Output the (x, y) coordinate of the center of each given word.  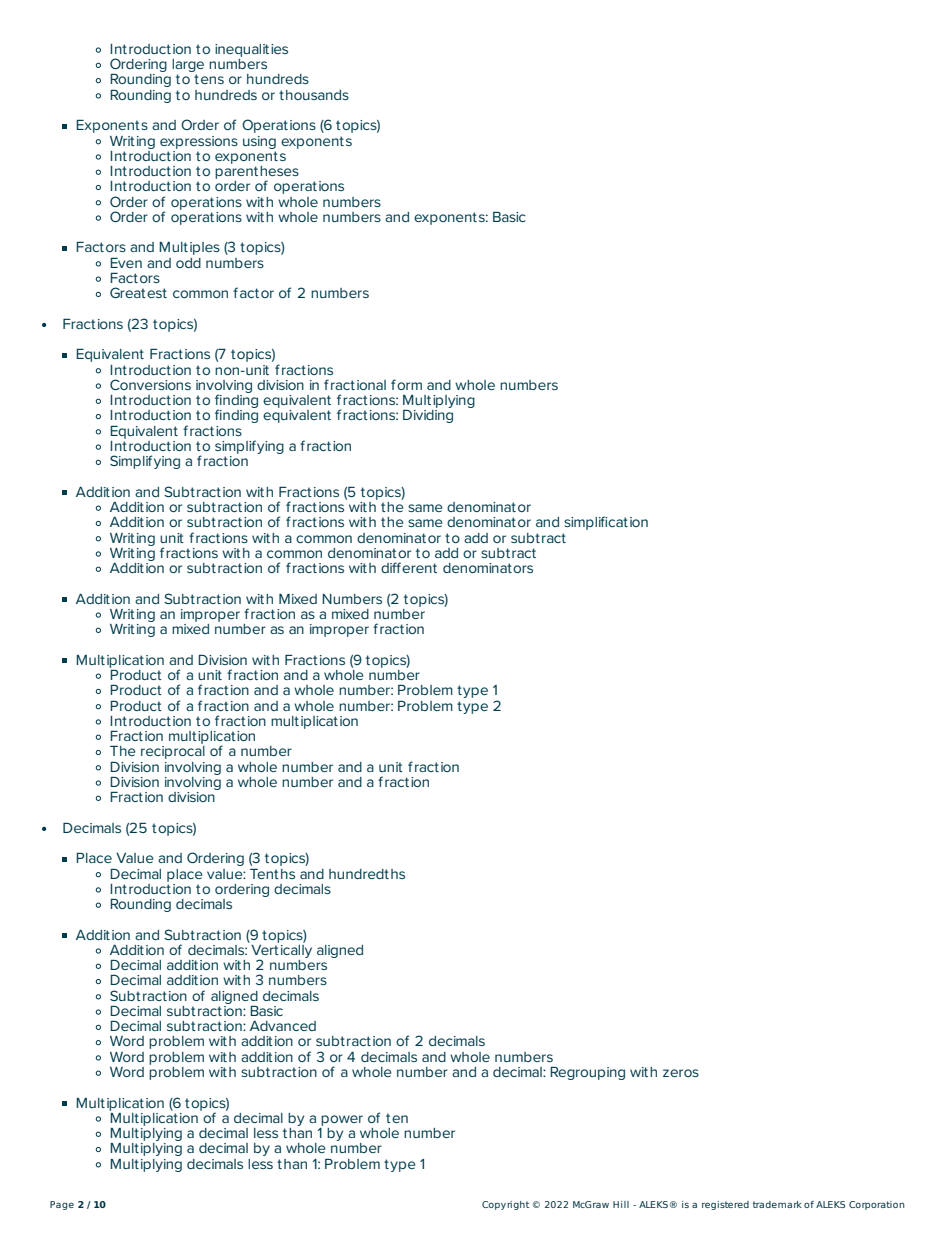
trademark (777, 1204)
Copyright (505, 1205)
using (259, 142)
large (188, 67)
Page (62, 1205)
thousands (314, 95)
